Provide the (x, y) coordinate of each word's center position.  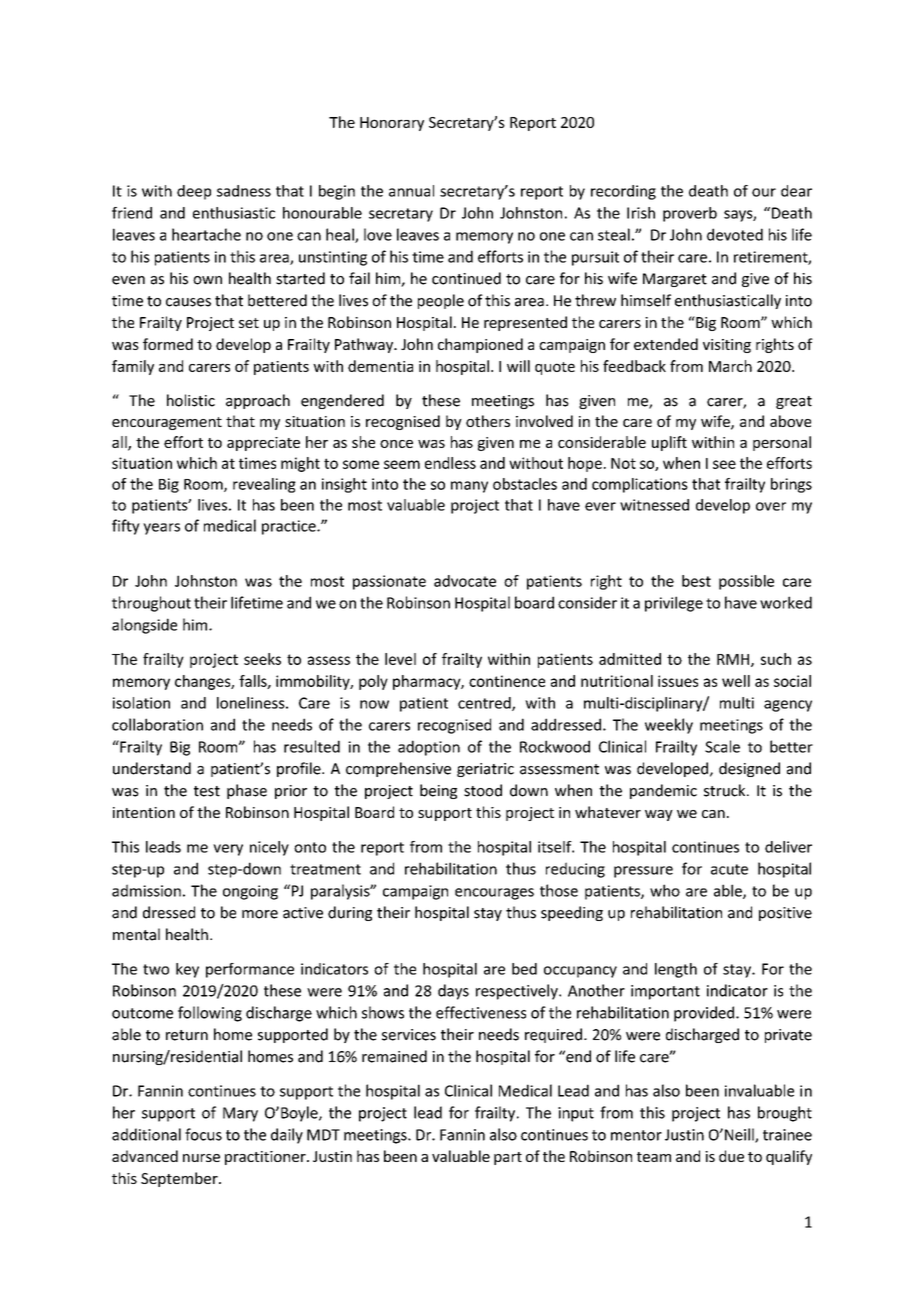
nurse (201, 1158)
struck (726, 790)
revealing (264, 485)
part (508, 1158)
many (469, 487)
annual (411, 191)
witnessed (654, 505)
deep (194, 192)
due (731, 1156)
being (438, 791)
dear (796, 191)
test (207, 791)
